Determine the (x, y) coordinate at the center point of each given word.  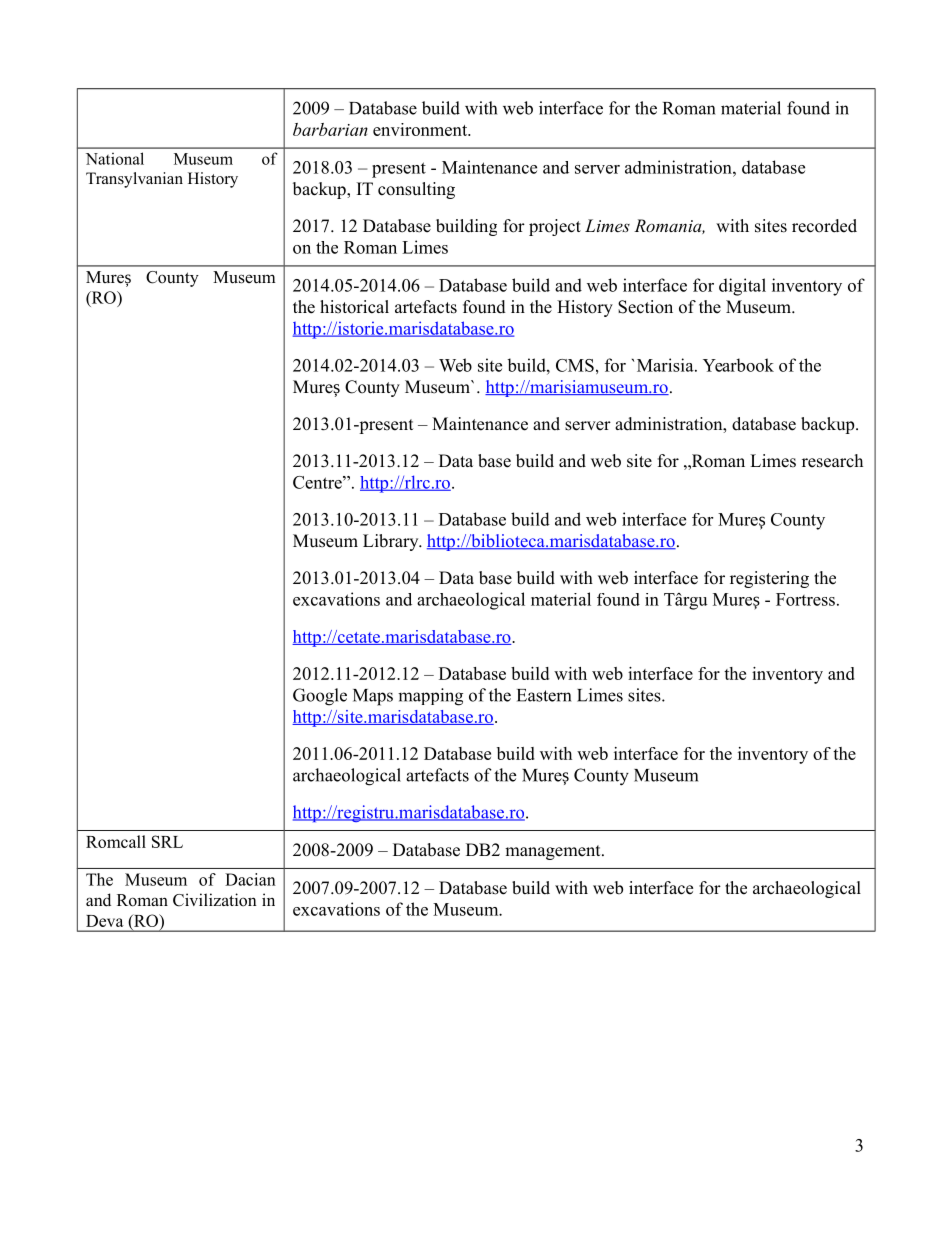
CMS (575, 365)
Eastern (544, 695)
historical (354, 307)
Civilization (215, 900)
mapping (430, 697)
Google (320, 697)
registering (769, 579)
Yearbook (738, 365)
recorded (824, 226)
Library (392, 542)
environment (421, 129)
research (832, 461)
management (554, 852)
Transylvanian (134, 180)
